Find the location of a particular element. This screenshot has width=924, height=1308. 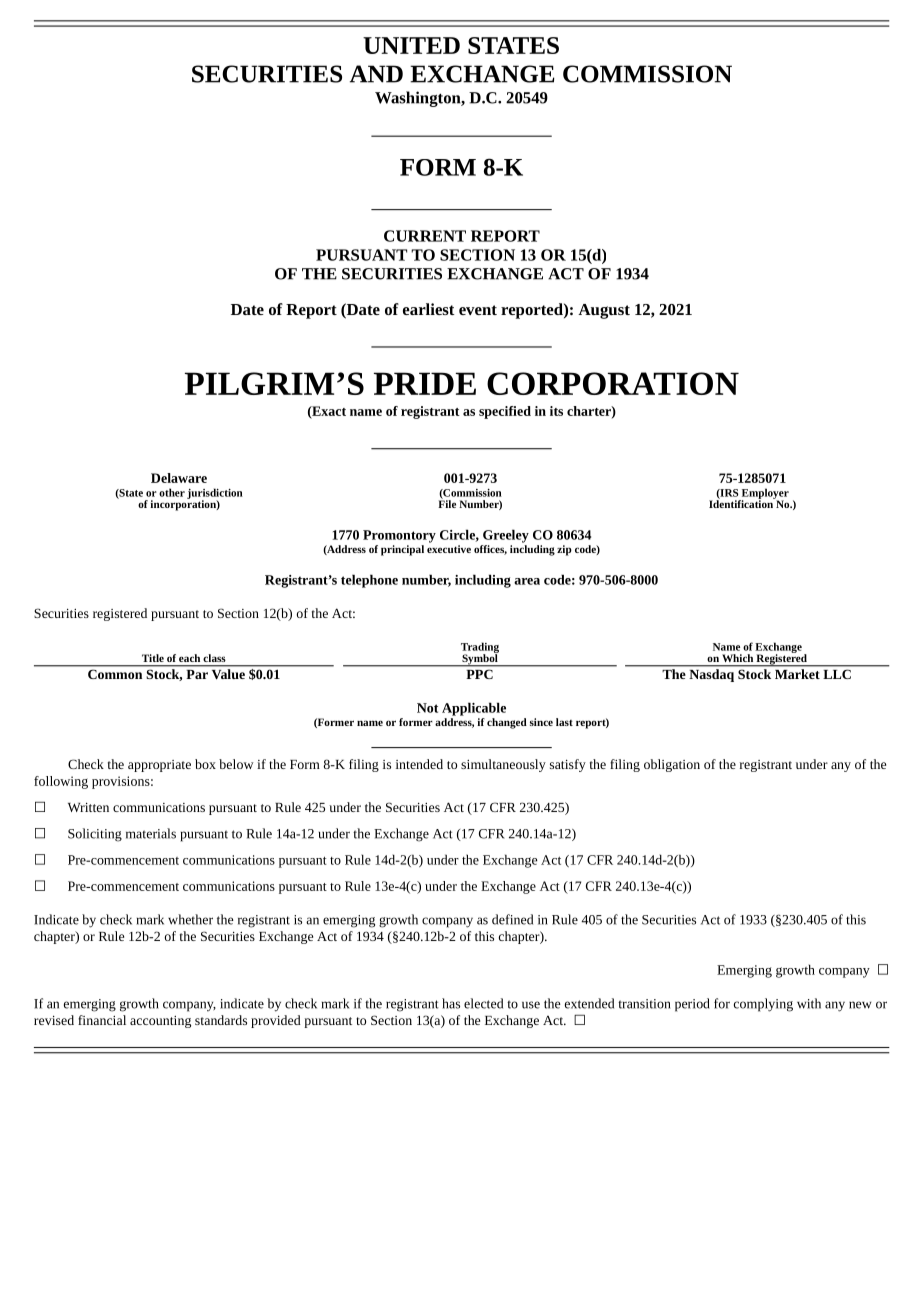

CURRENT is located at coordinates (425, 236).
